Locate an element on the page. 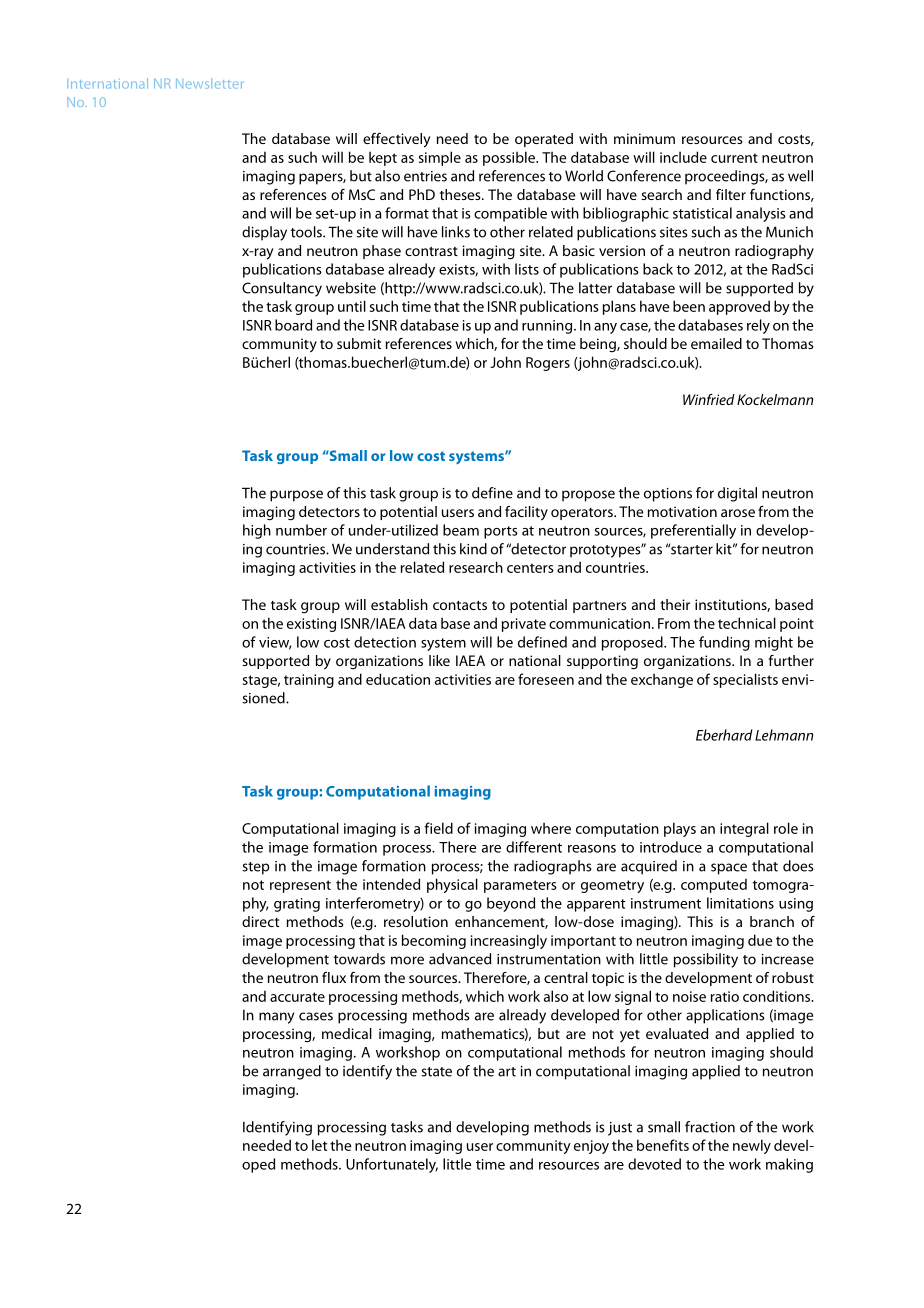 Image resolution: width=924 pixels, height=1308 pixels. arranged is located at coordinates (292, 1072).
